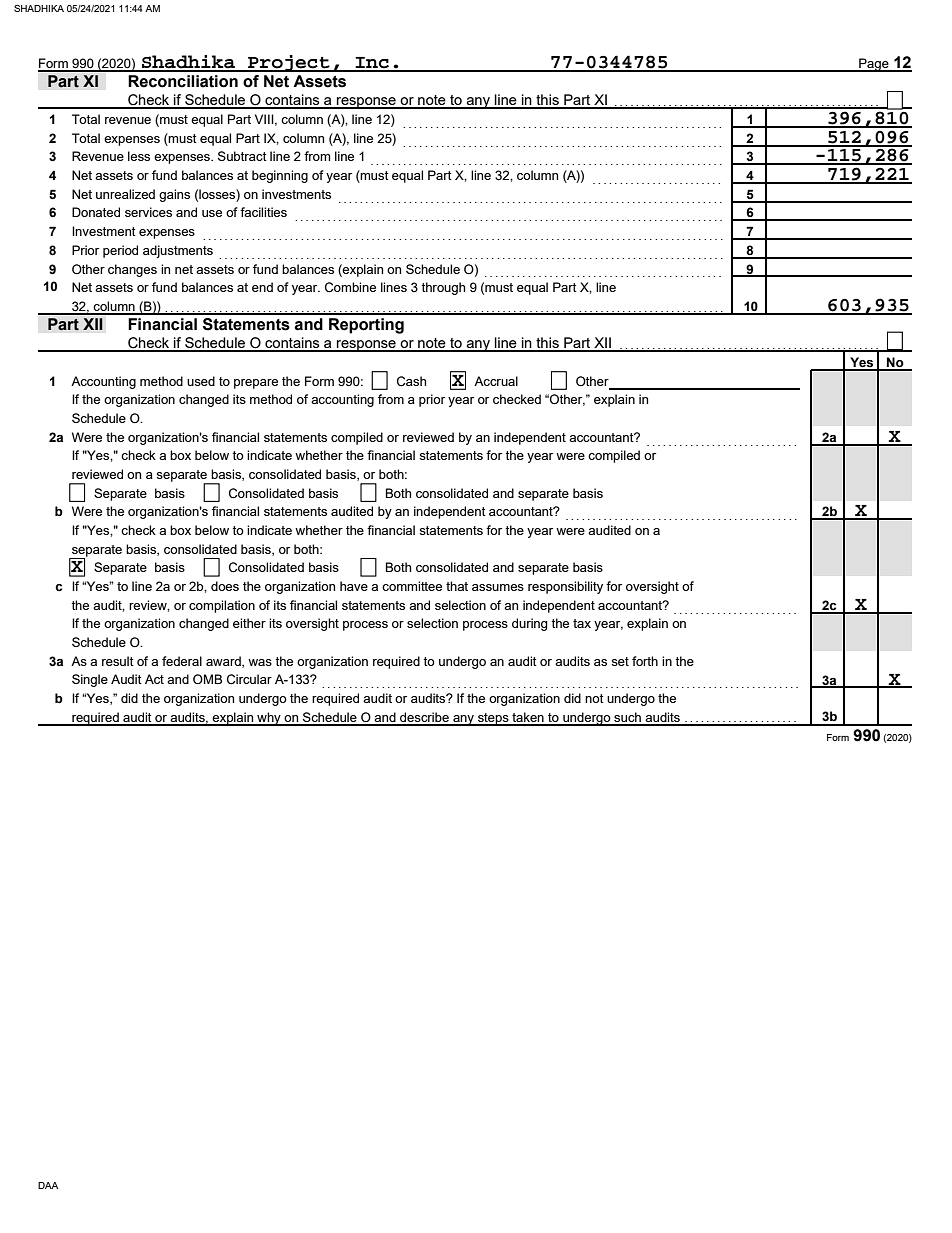  Describe the element at coordinates (132, 270) in the image. I see `changes` at that location.
